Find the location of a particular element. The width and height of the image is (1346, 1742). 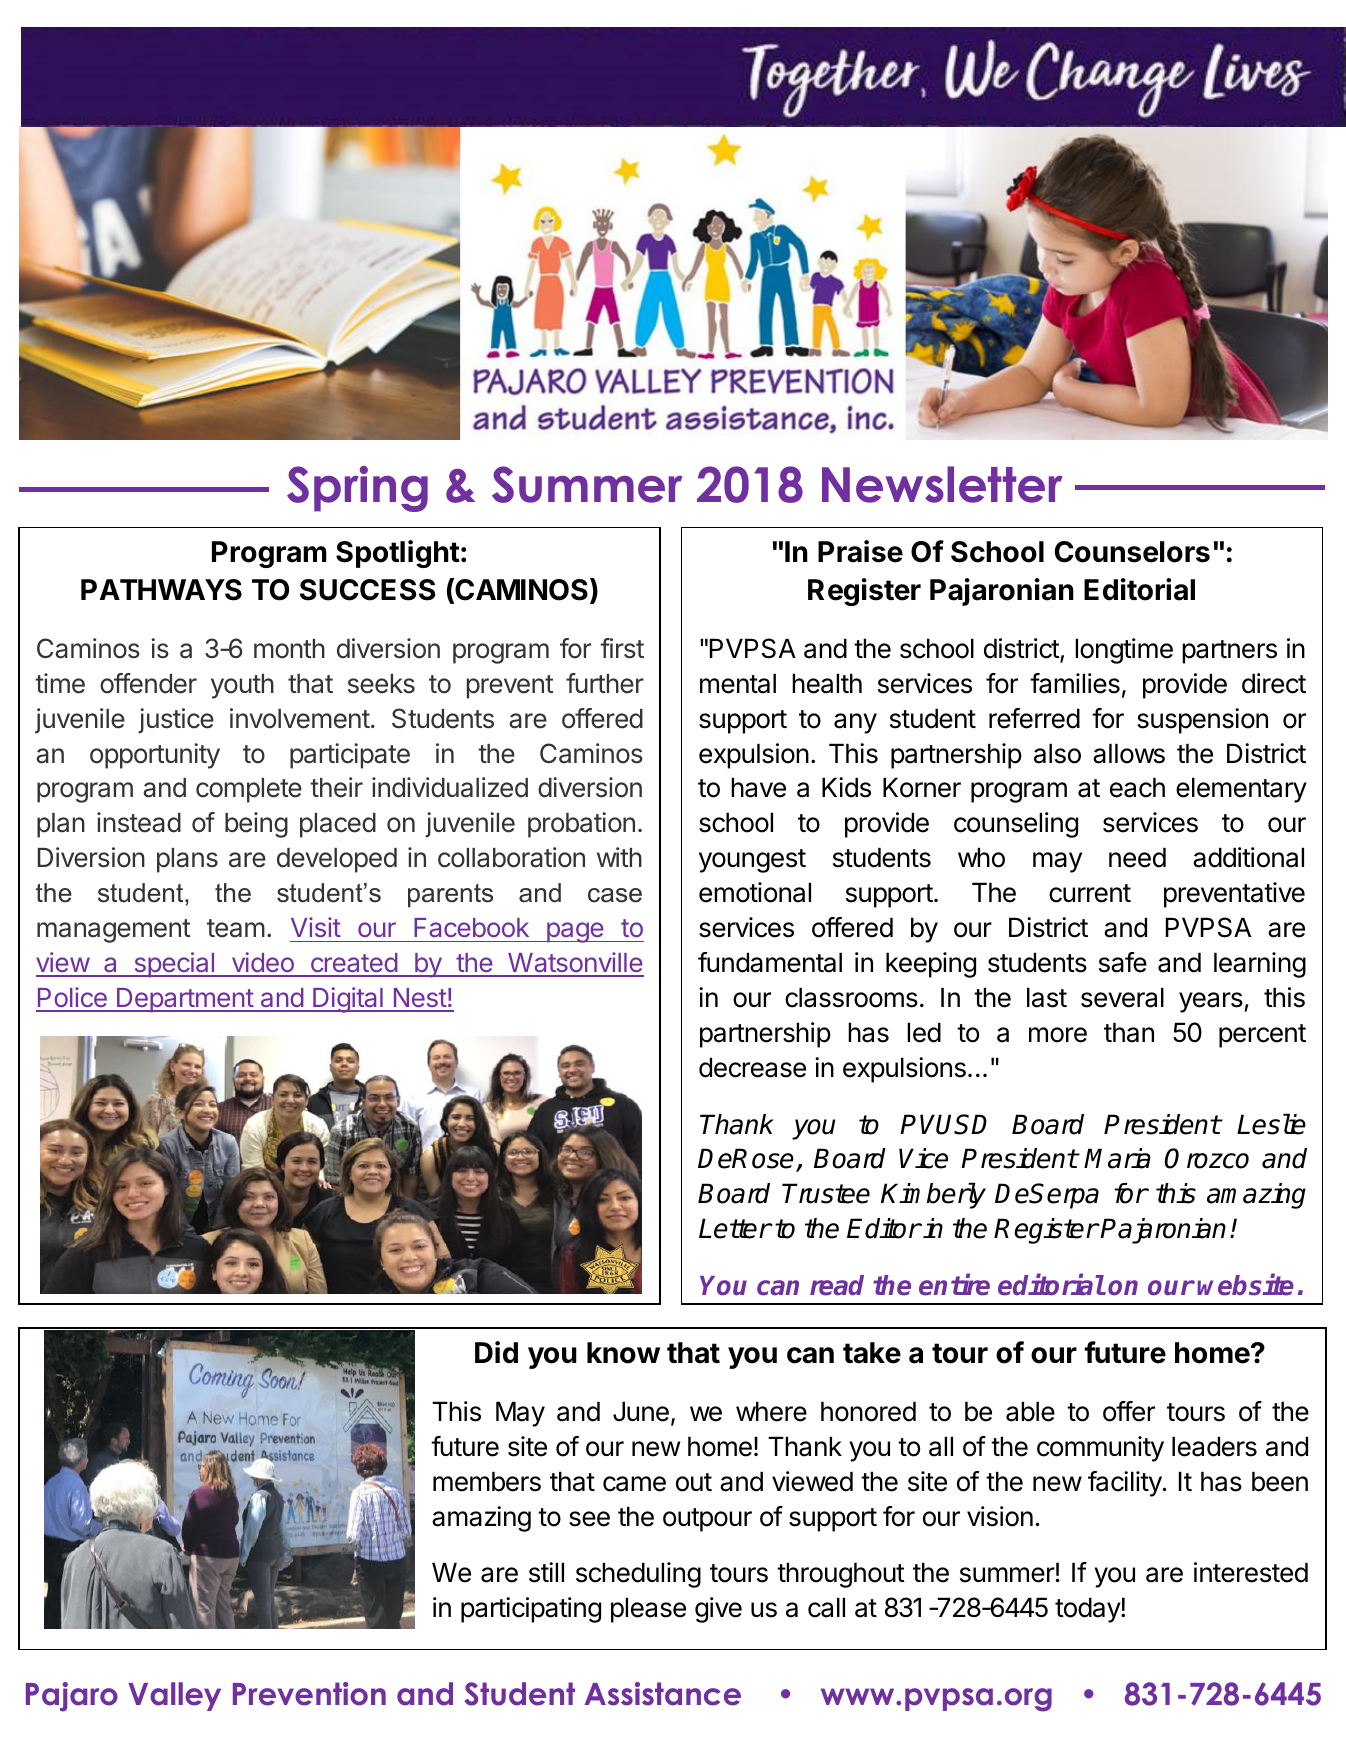

decrease is located at coordinates (752, 1067).
